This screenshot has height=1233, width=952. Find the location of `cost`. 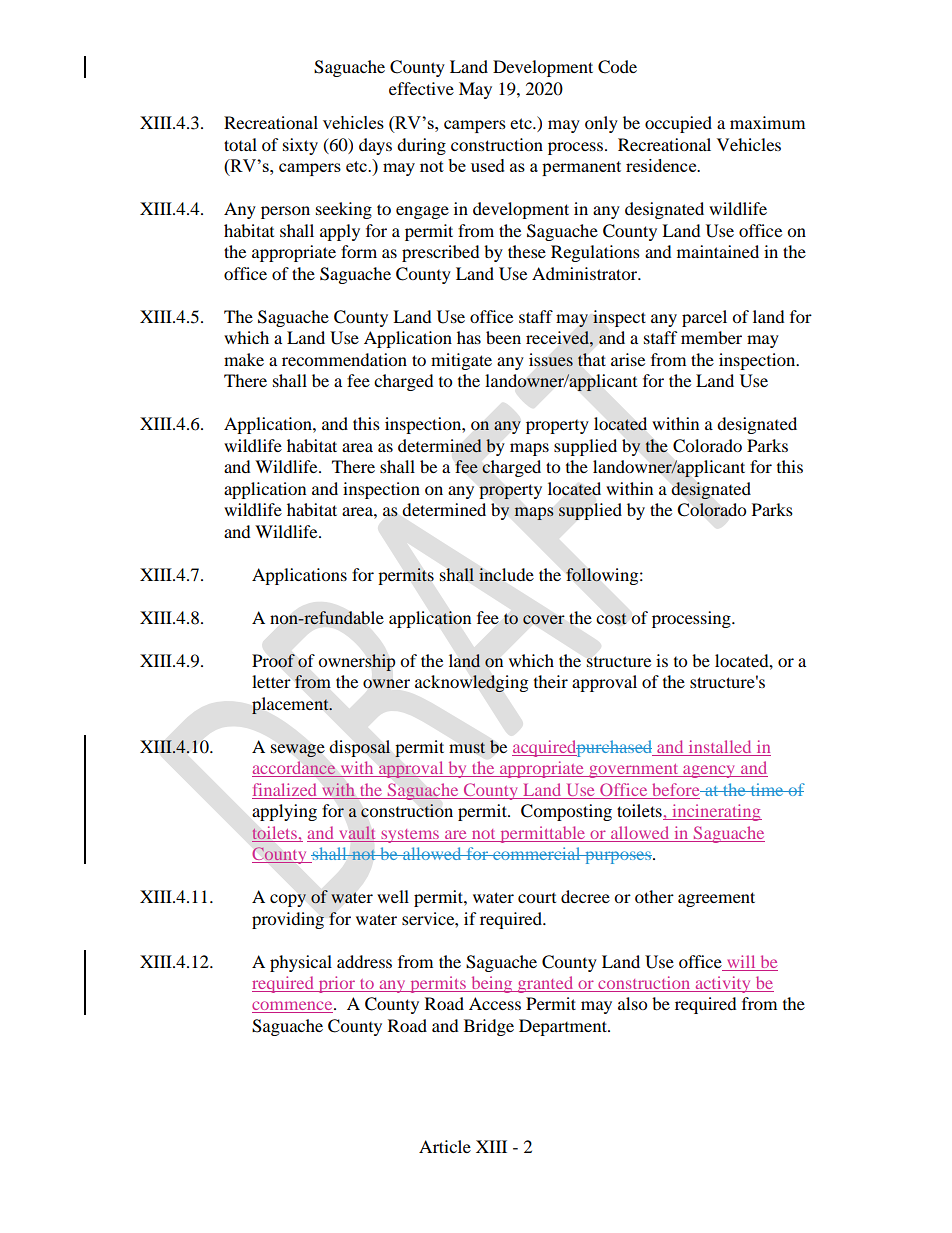

cost is located at coordinates (611, 619).
